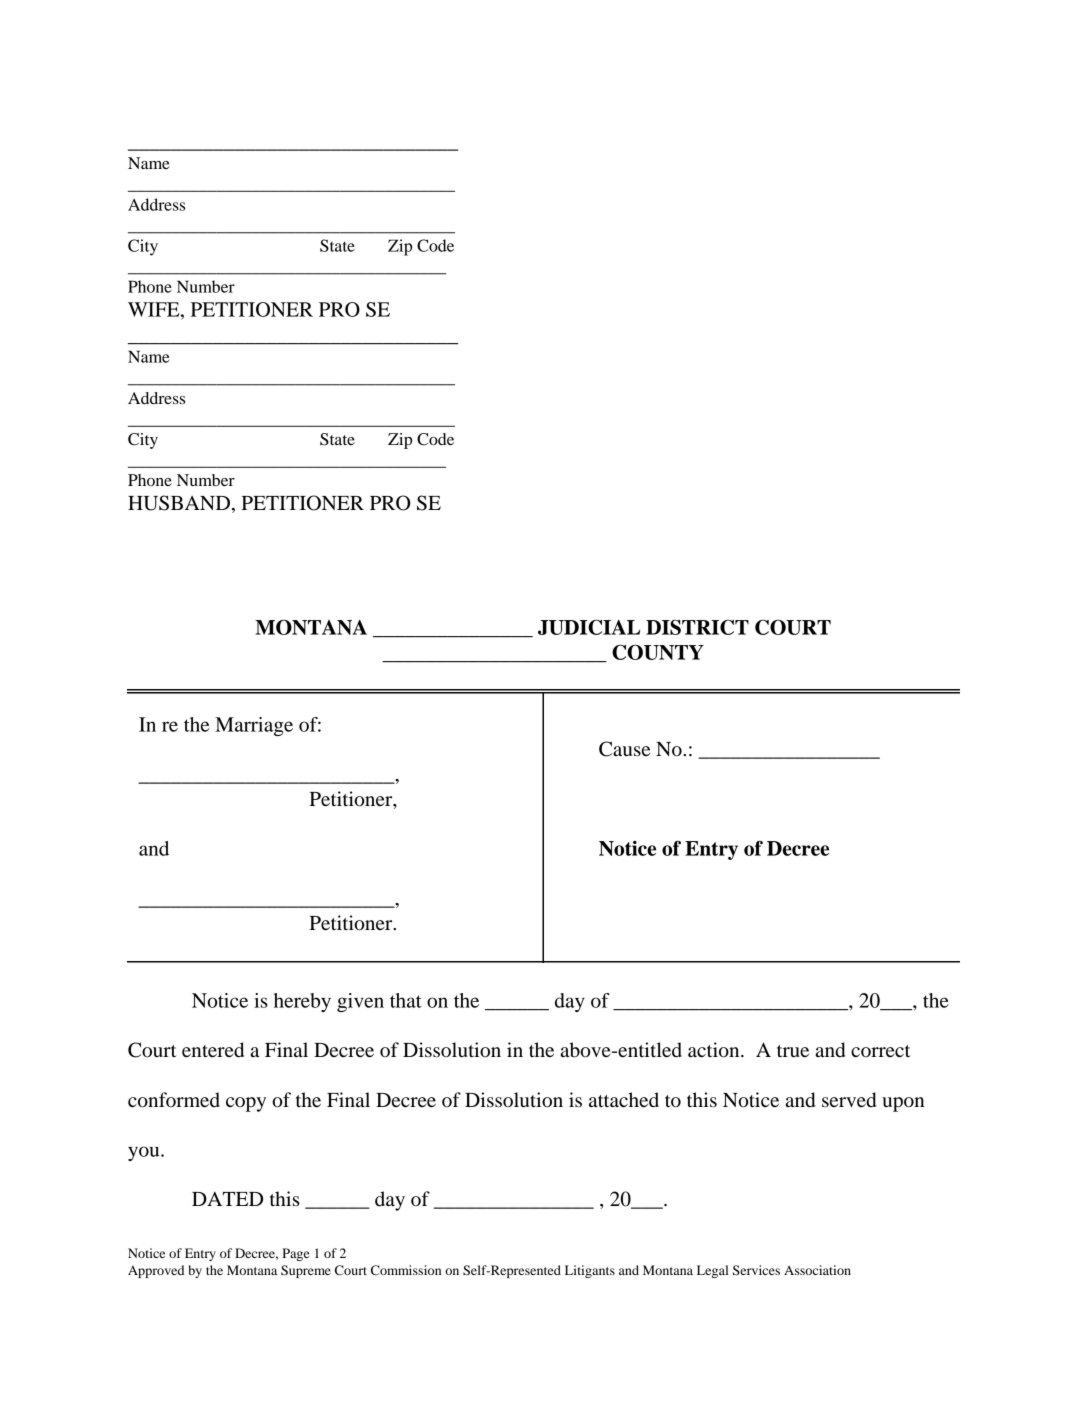 This page has height=1406, width=1087. What do you see at coordinates (624, 1100) in the page?
I see `attached` at bounding box center [624, 1100].
